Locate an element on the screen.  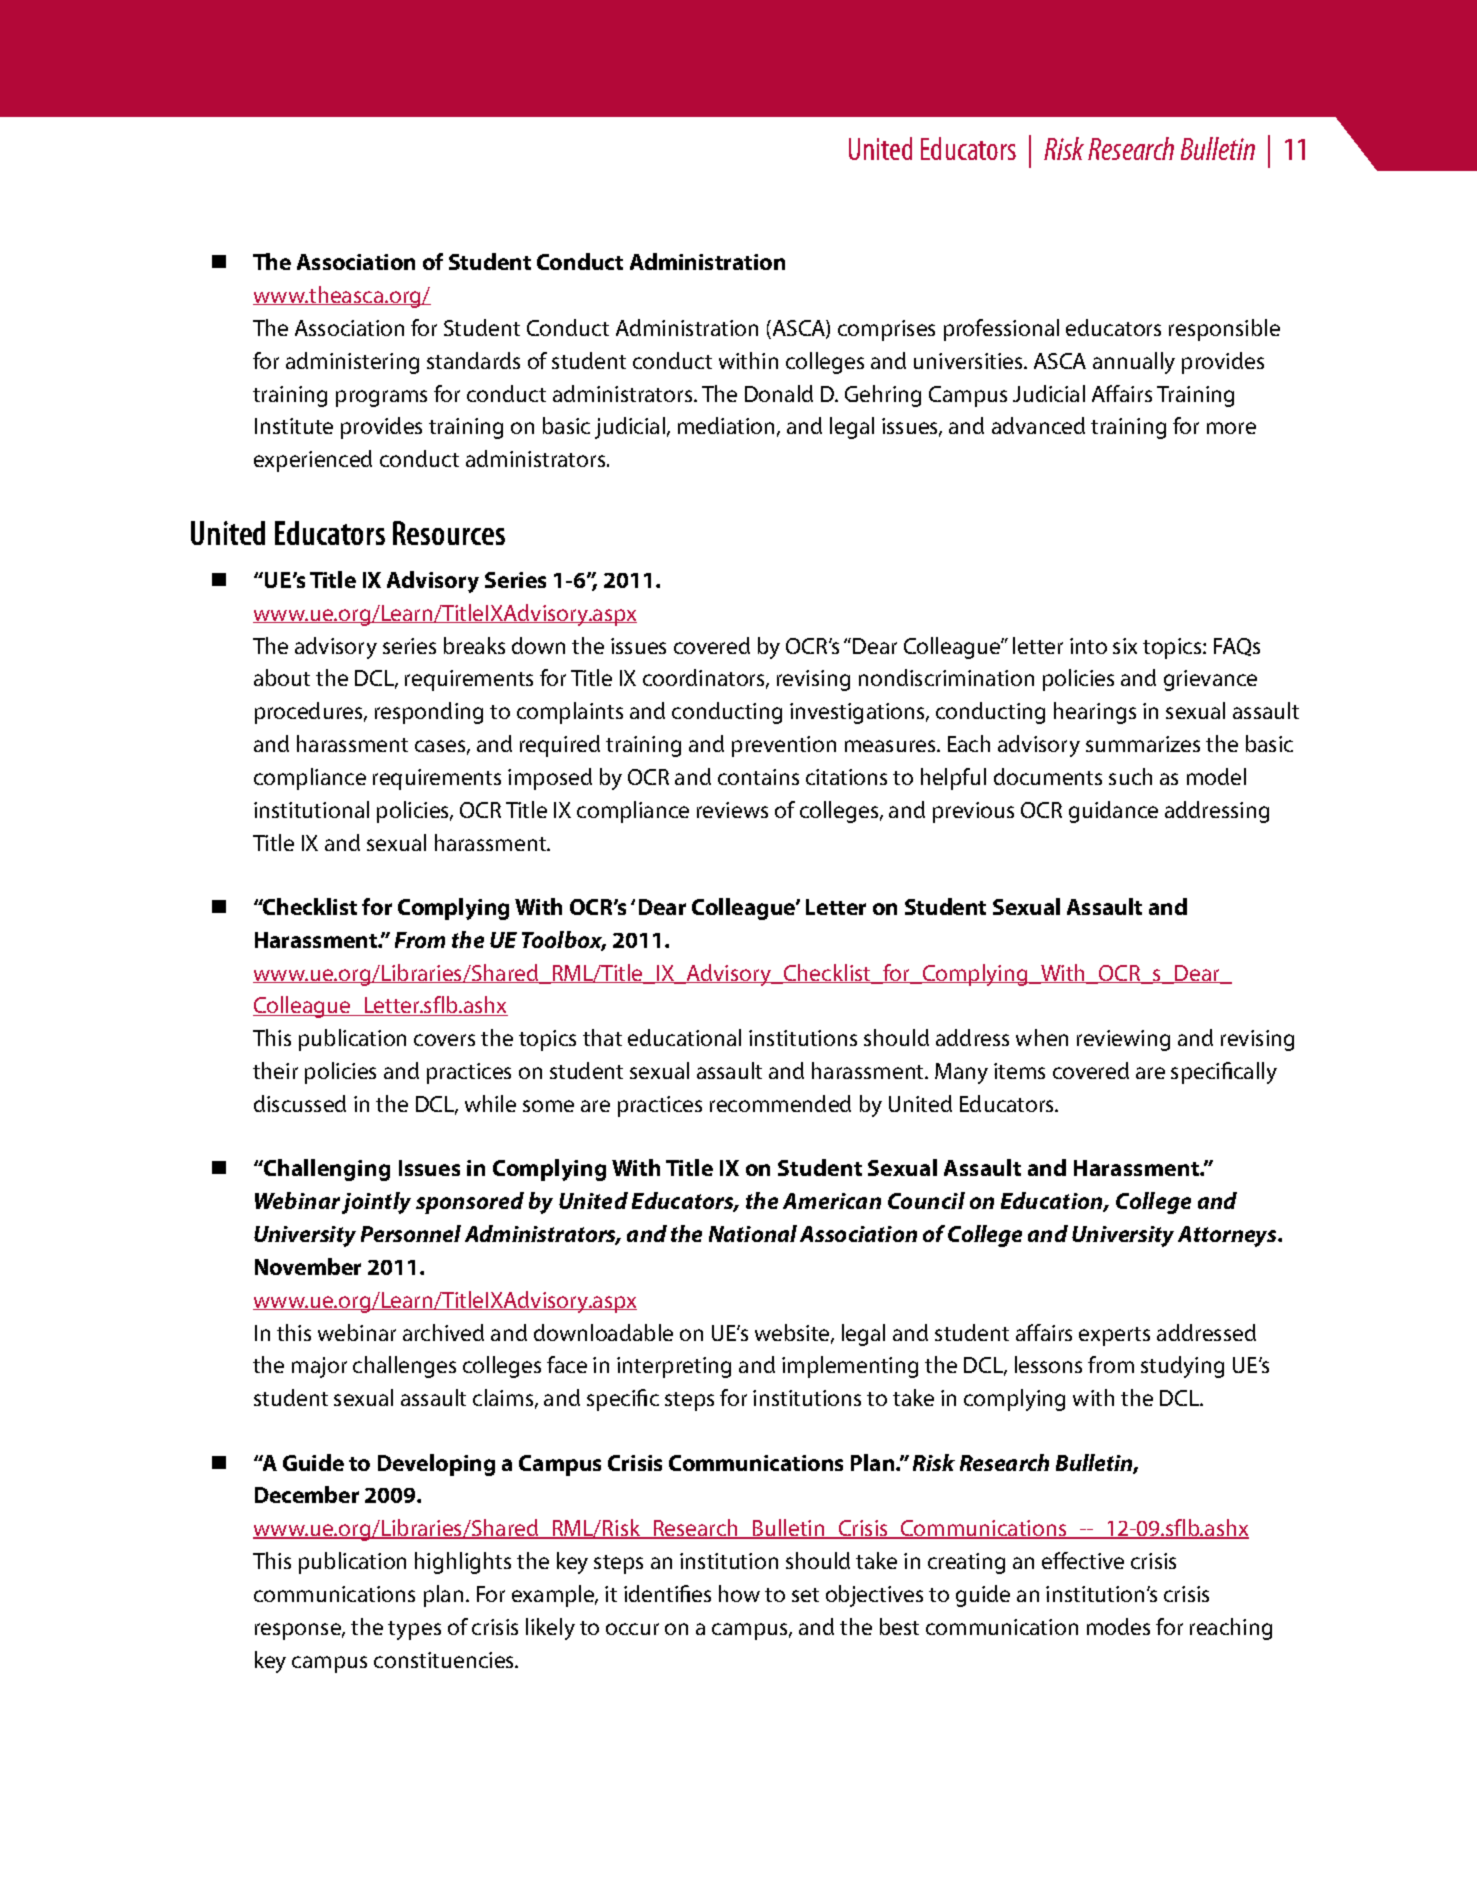
such is located at coordinates (1130, 776).
